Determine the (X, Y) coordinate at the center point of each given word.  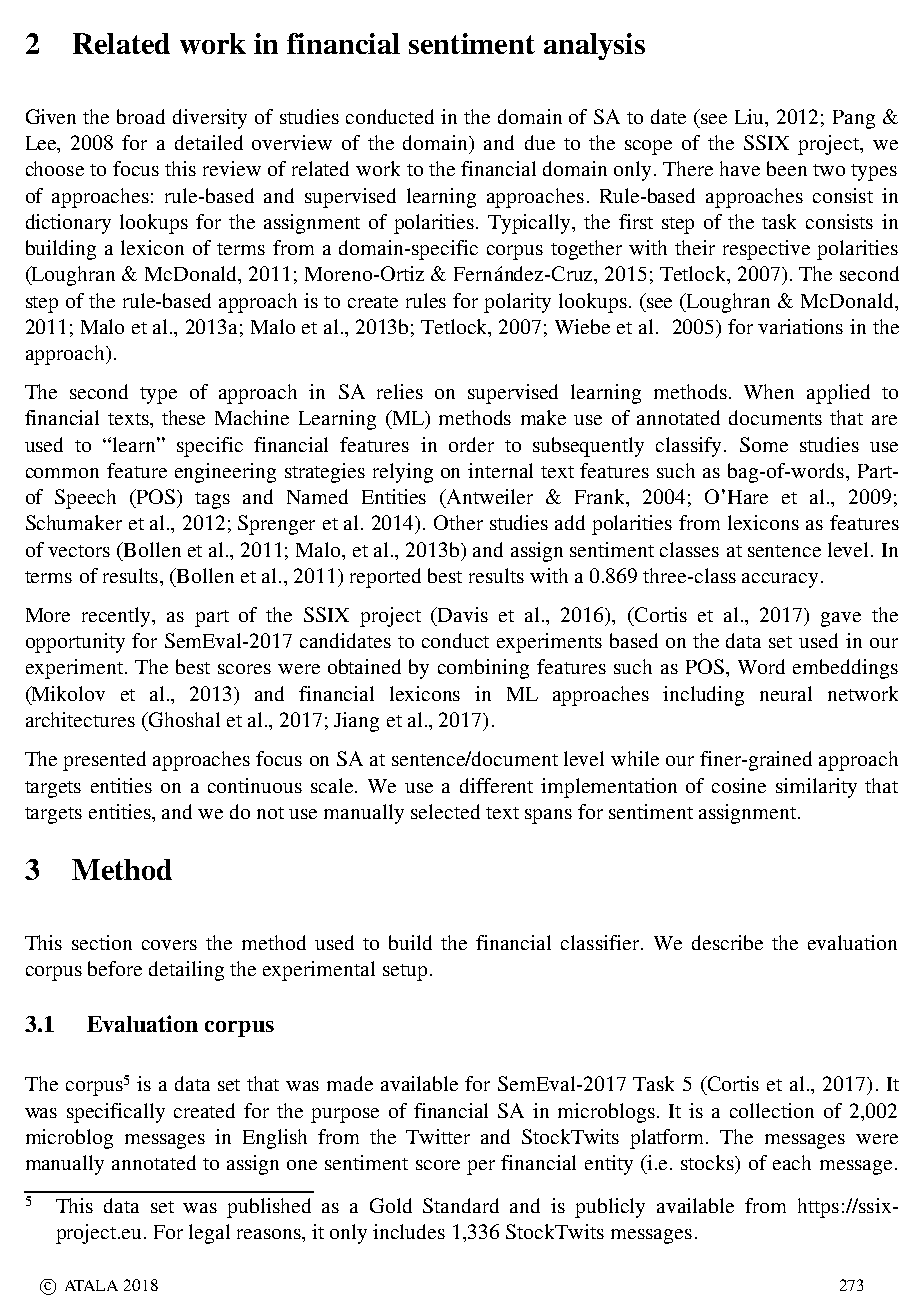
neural (786, 693)
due (540, 142)
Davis (462, 614)
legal (209, 1234)
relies (400, 391)
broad (141, 116)
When (769, 391)
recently (118, 617)
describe (727, 942)
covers (169, 945)
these (183, 417)
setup (405, 972)
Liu (751, 118)
